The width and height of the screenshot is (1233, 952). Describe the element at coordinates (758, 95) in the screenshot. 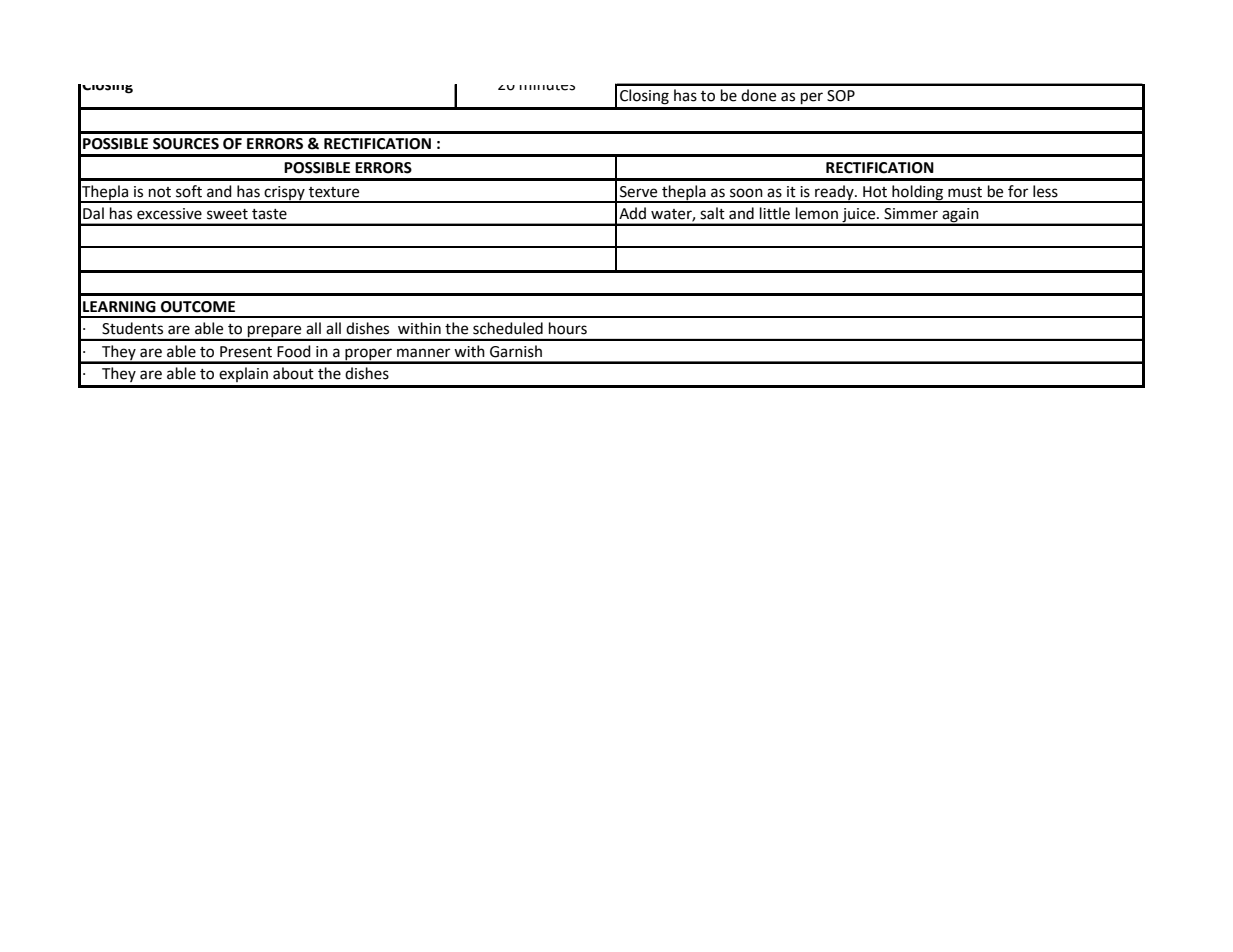

I see `done` at that location.
